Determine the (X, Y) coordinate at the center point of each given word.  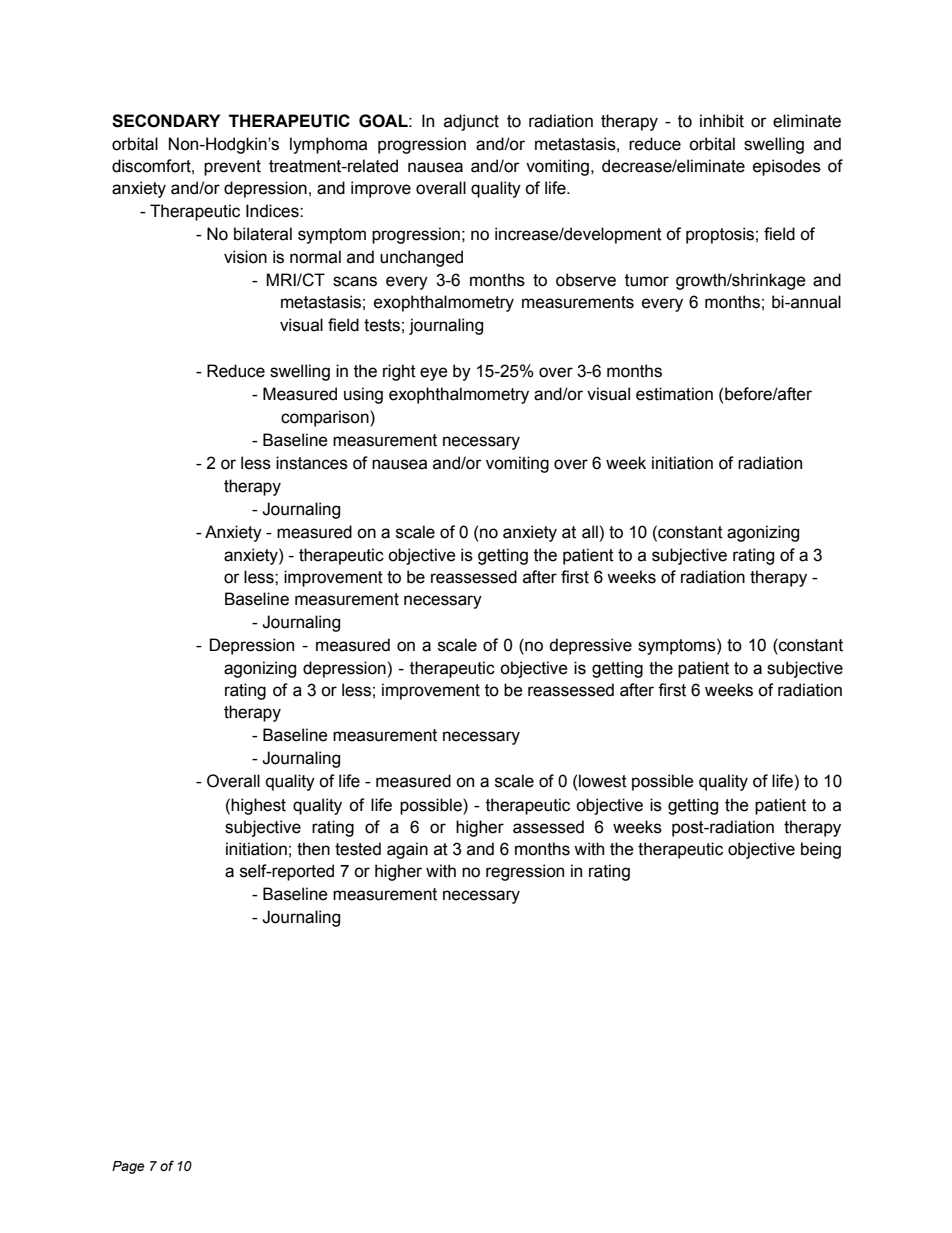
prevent (232, 168)
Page (128, 1167)
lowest (603, 781)
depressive (590, 646)
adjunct (471, 122)
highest (258, 806)
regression (525, 872)
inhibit (722, 121)
